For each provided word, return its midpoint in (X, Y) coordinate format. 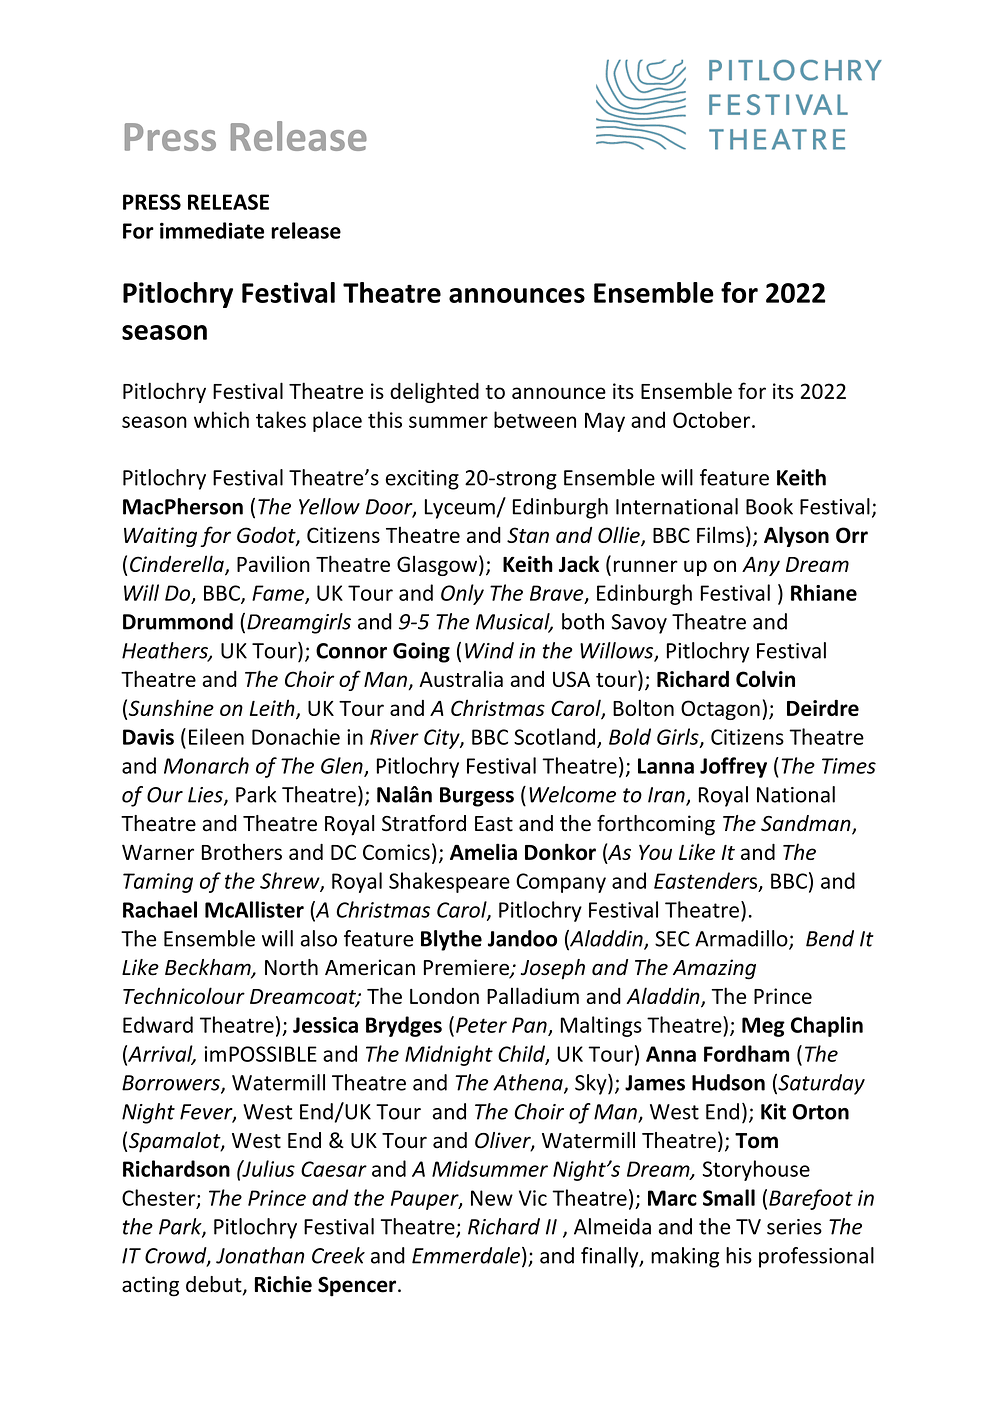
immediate (212, 230)
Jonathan (260, 1255)
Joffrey (733, 767)
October (713, 419)
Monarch (206, 765)
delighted (434, 392)
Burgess (477, 797)
